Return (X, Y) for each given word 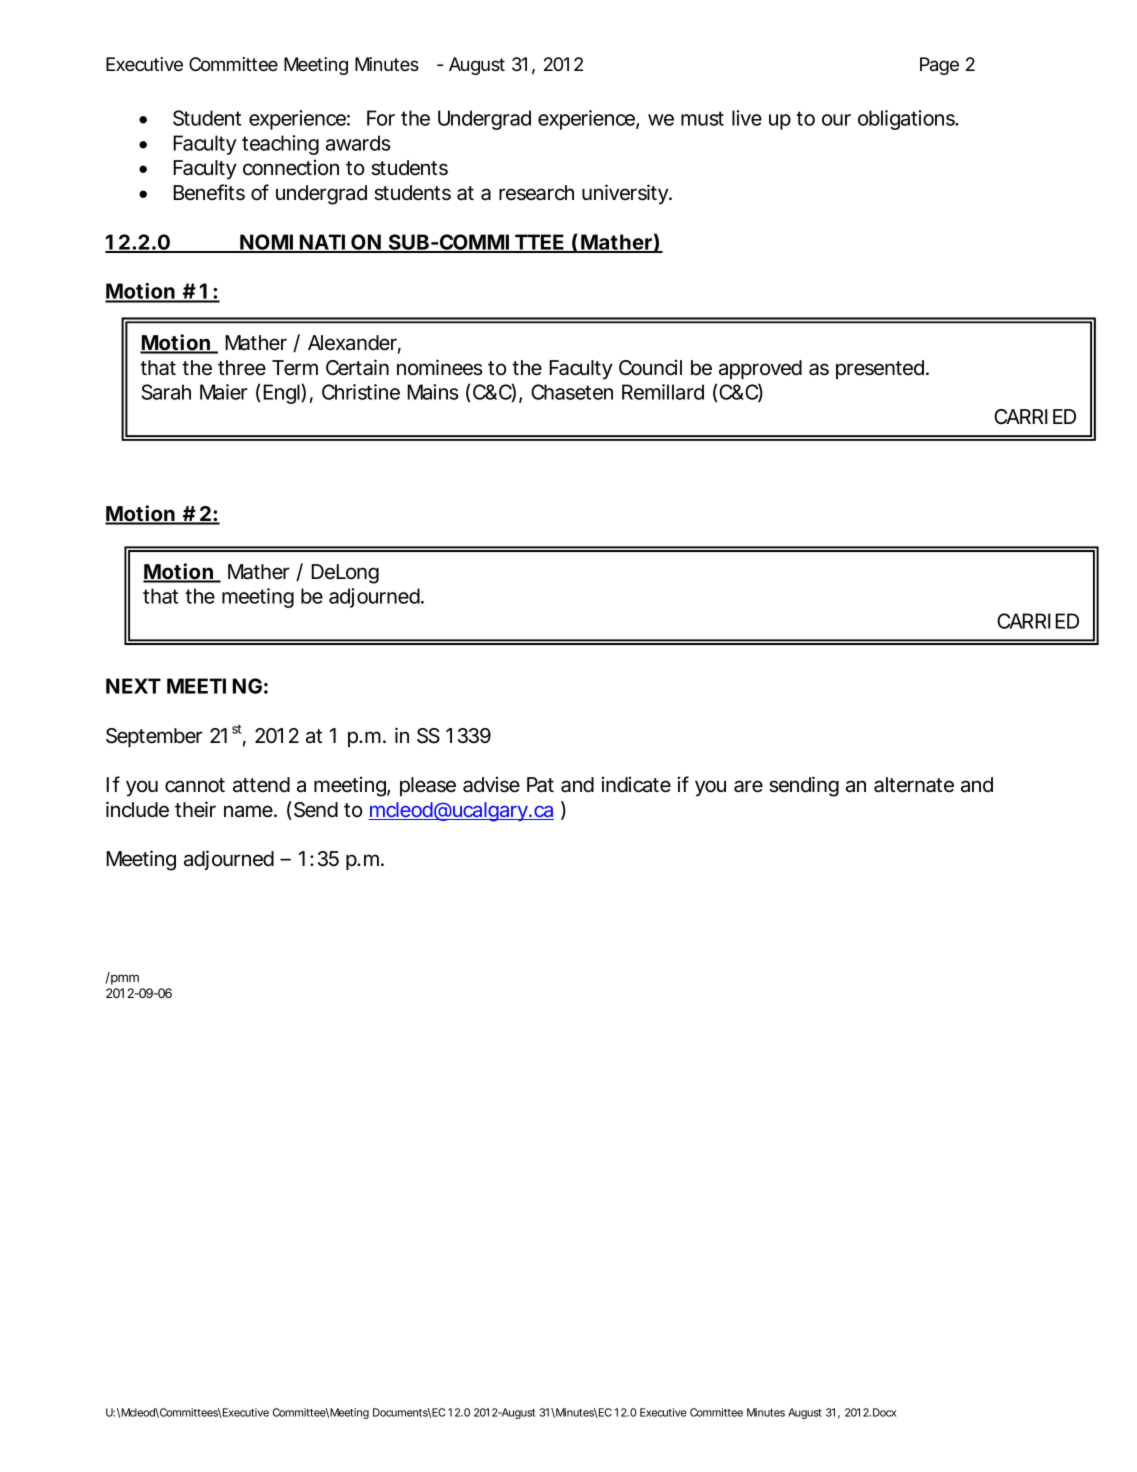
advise (491, 784)
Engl (282, 394)
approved (760, 369)
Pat (540, 785)
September (154, 737)
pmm (124, 979)
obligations (908, 120)
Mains (433, 392)
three (242, 368)
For (381, 118)
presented (881, 369)
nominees (439, 367)
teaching (280, 145)
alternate (914, 785)
